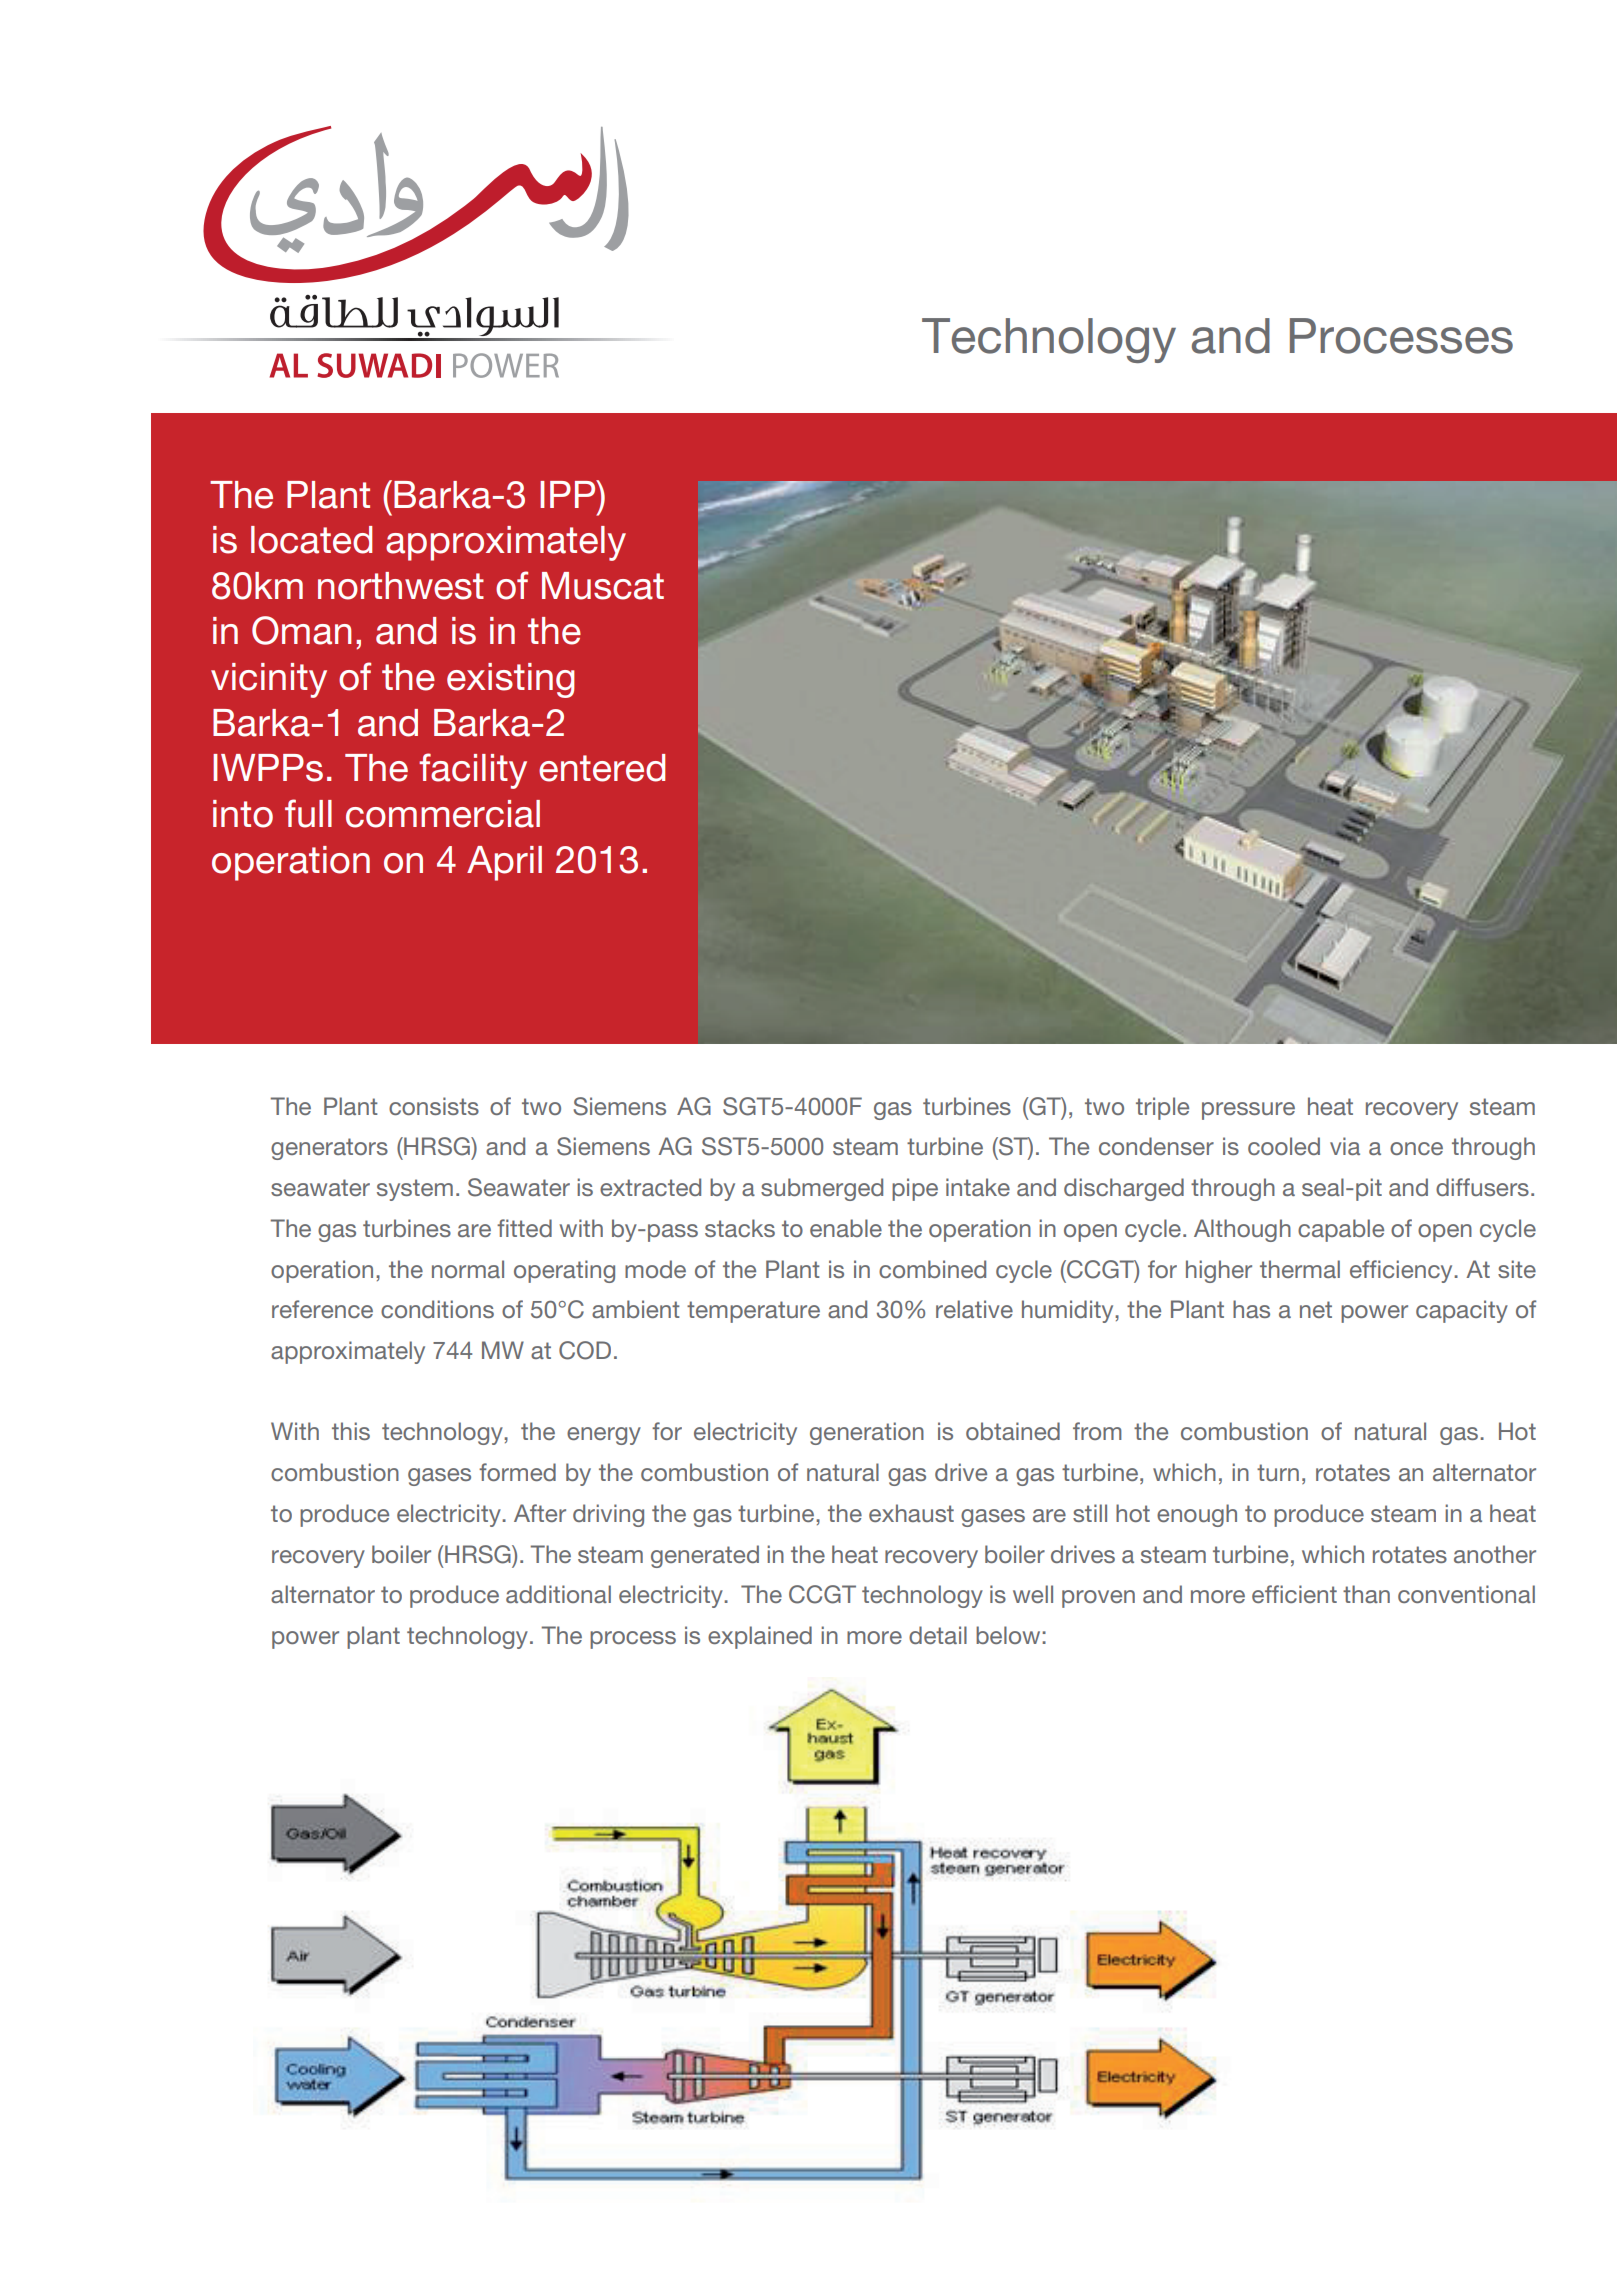 The height and width of the document is (2286, 1617). I want to click on normal, so click(468, 1269).
